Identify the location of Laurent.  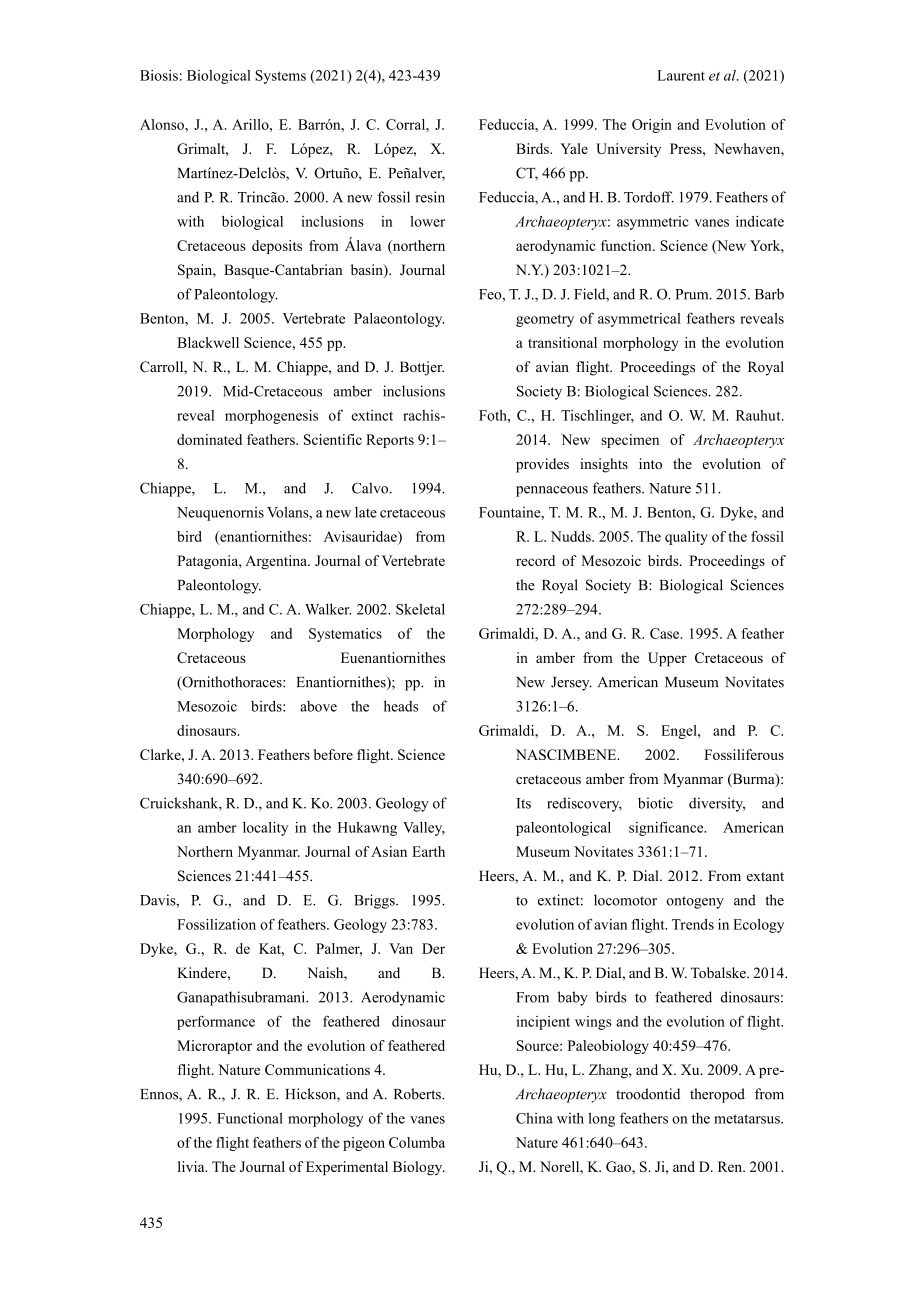
(681, 75).
